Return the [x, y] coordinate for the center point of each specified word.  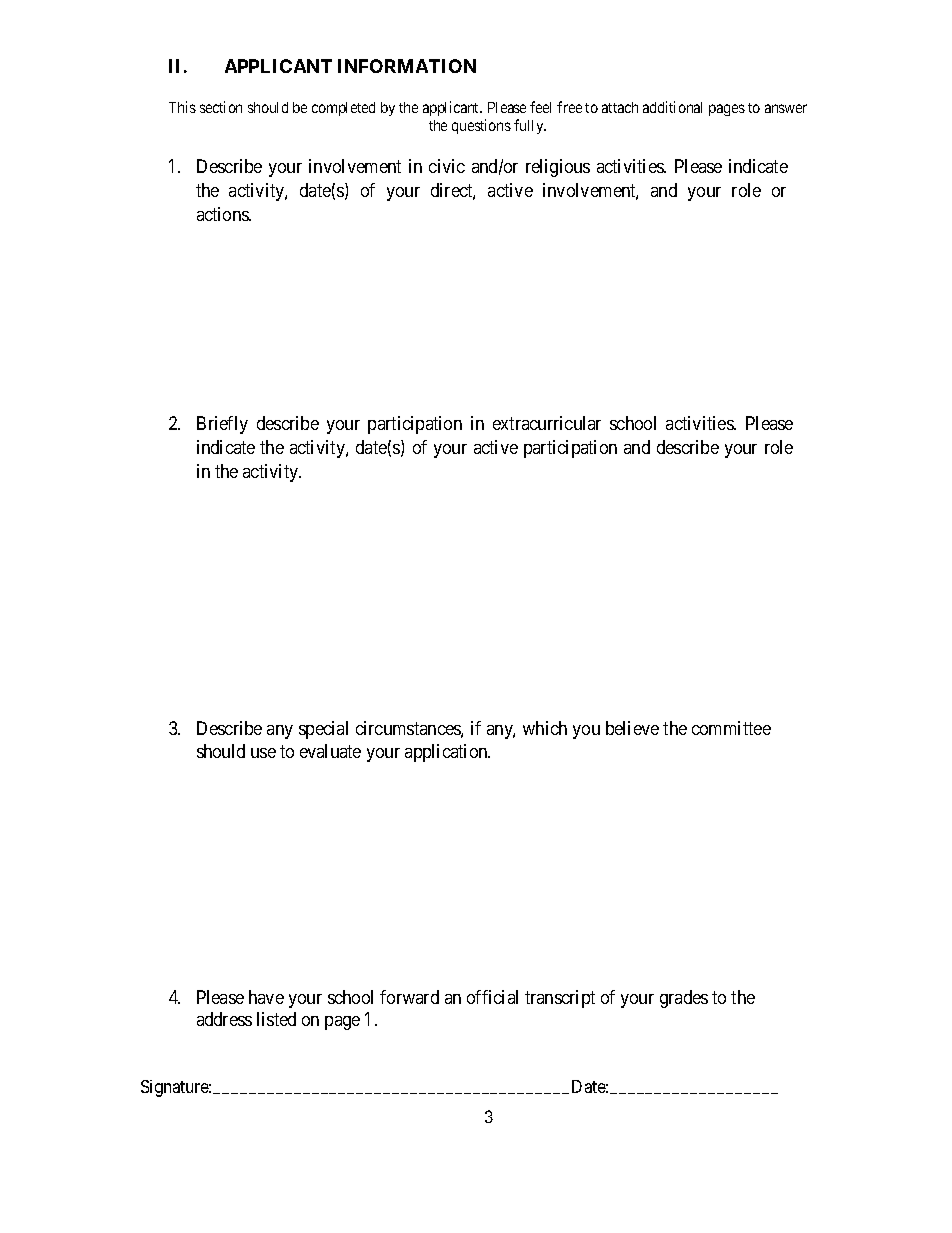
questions [481, 126]
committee [731, 728]
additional [672, 107]
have [266, 997]
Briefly [222, 425]
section [221, 107]
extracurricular [547, 423]
